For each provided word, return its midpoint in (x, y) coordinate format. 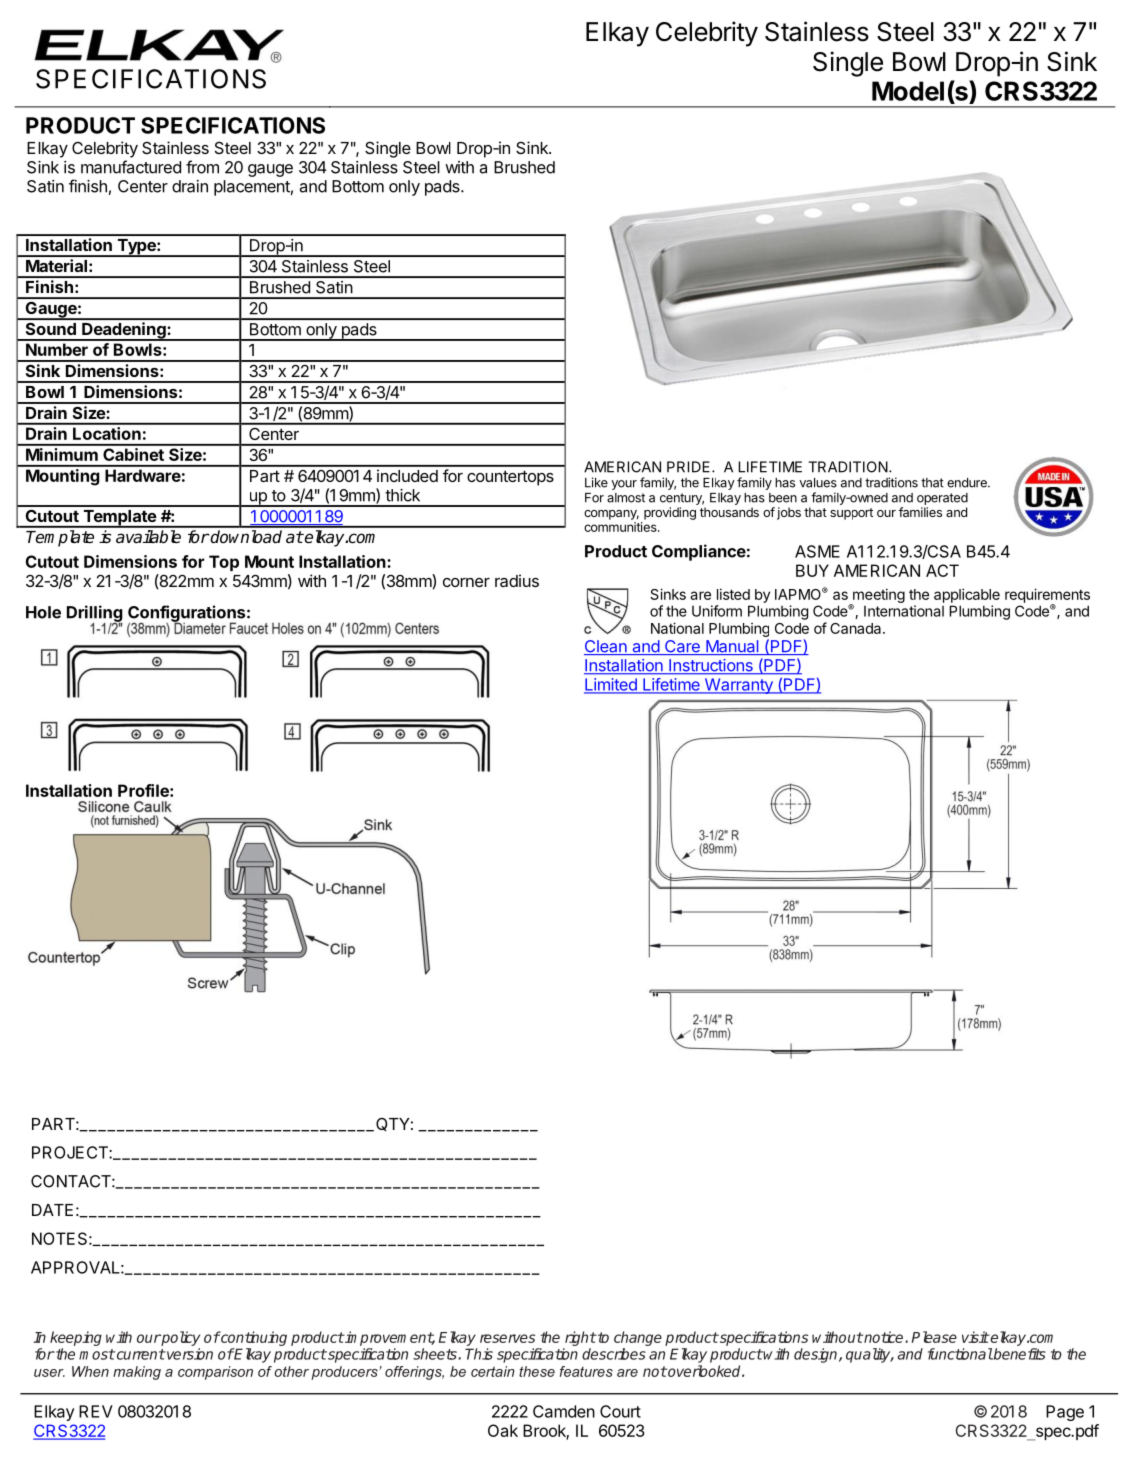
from (202, 167)
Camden (564, 1411)
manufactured (131, 167)
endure (968, 483)
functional (960, 1354)
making (137, 1373)
